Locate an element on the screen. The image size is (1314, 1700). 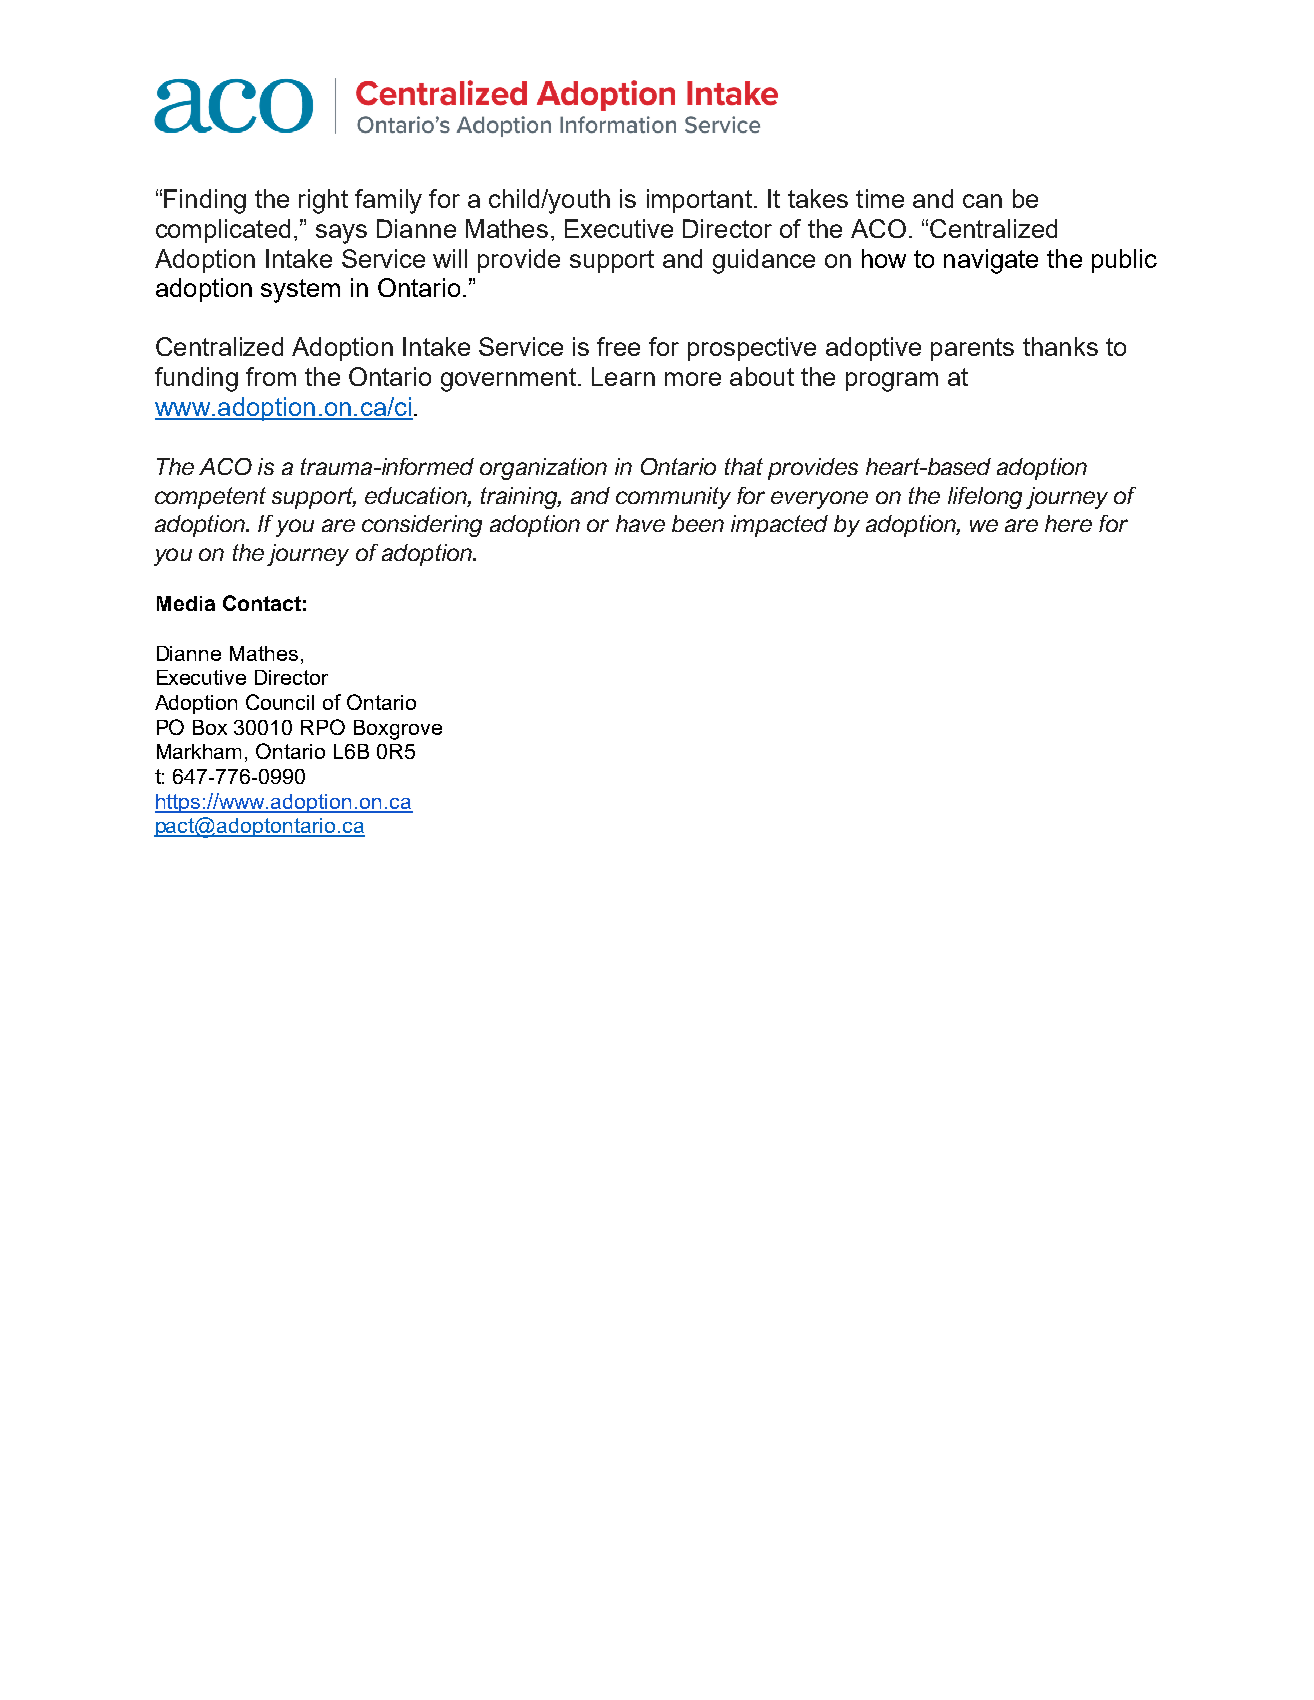
right is located at coordinates (323, 201).
